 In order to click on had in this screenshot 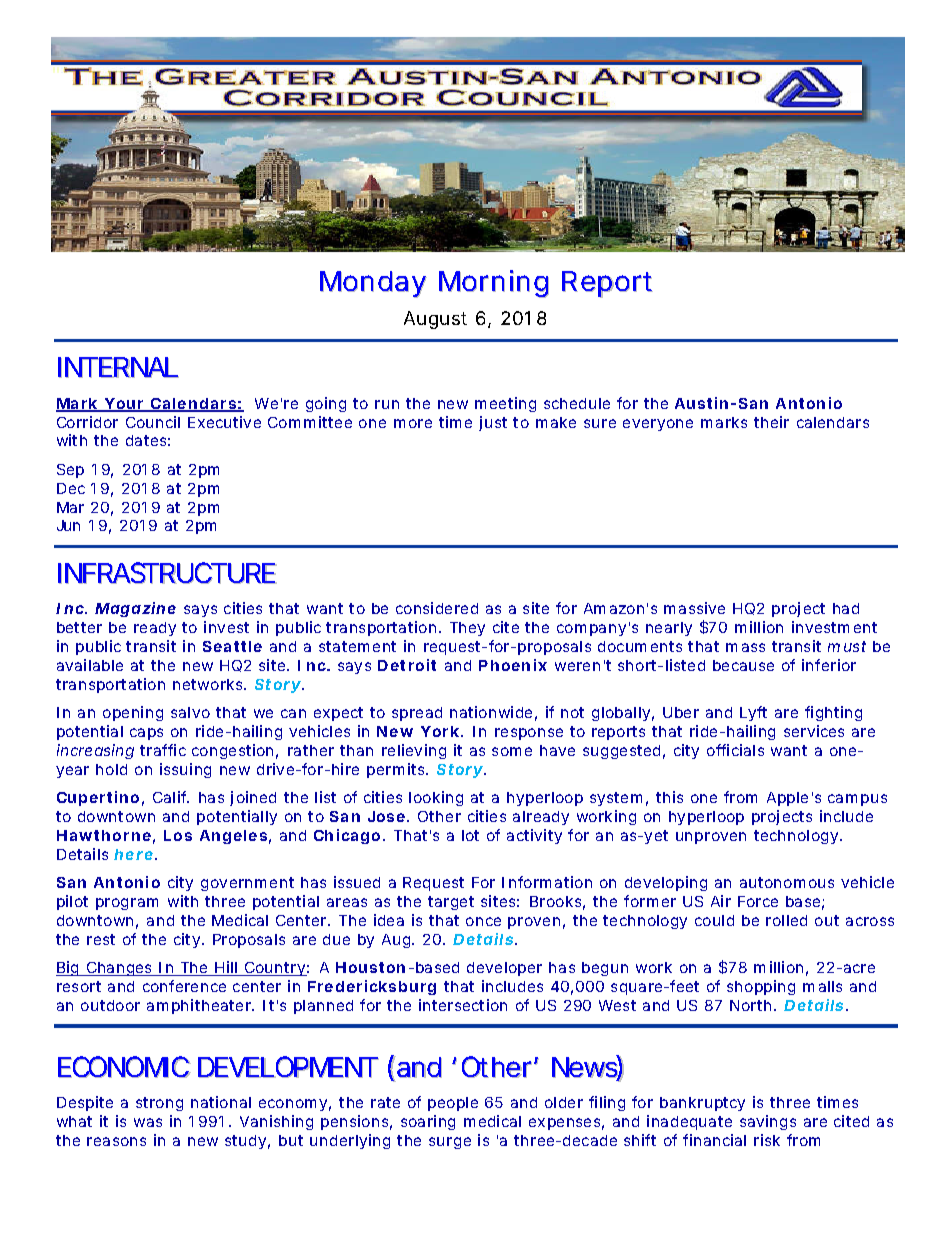, I will do `click(846, 608)`.
